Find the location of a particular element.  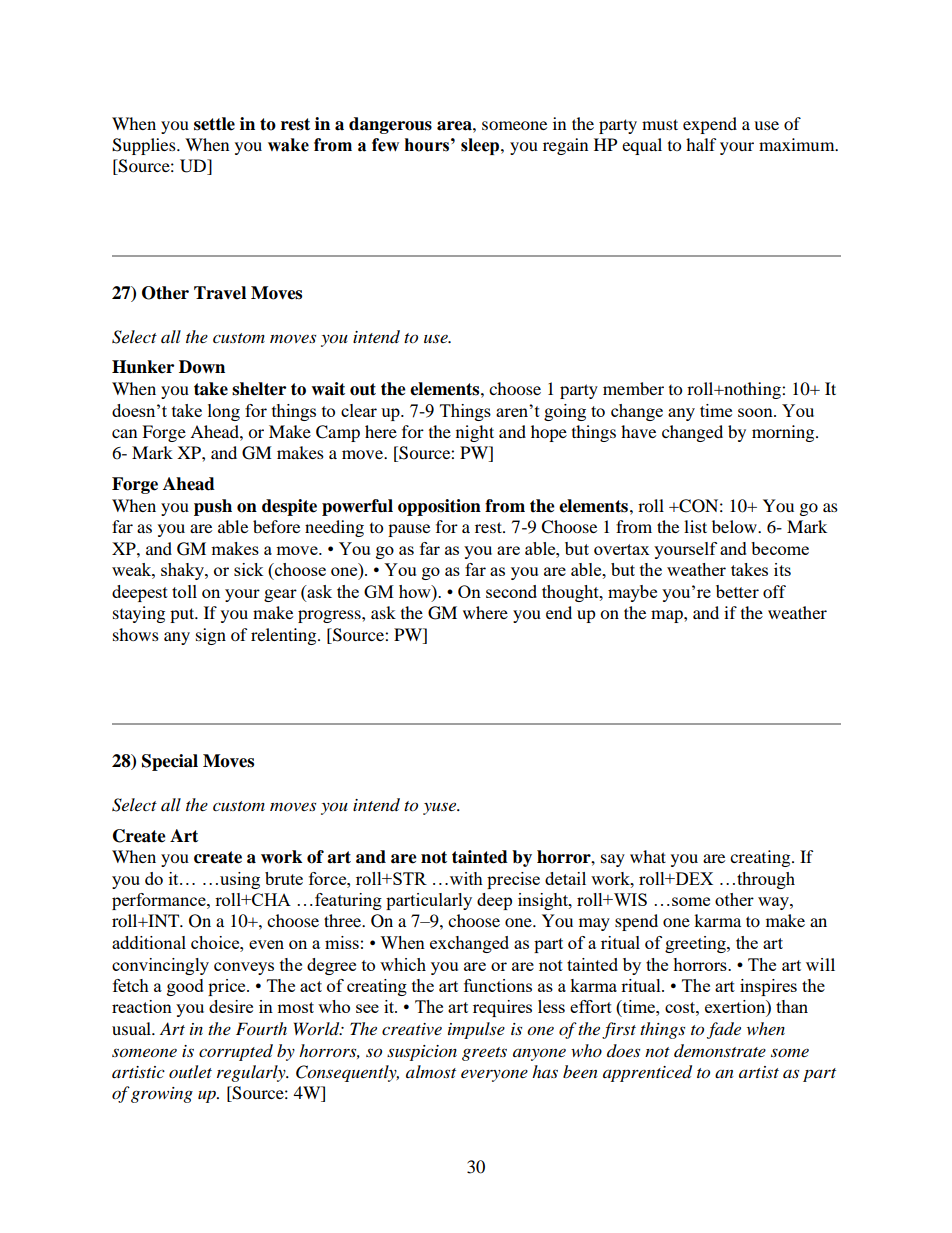

half is located at coordinates (701, 144).
